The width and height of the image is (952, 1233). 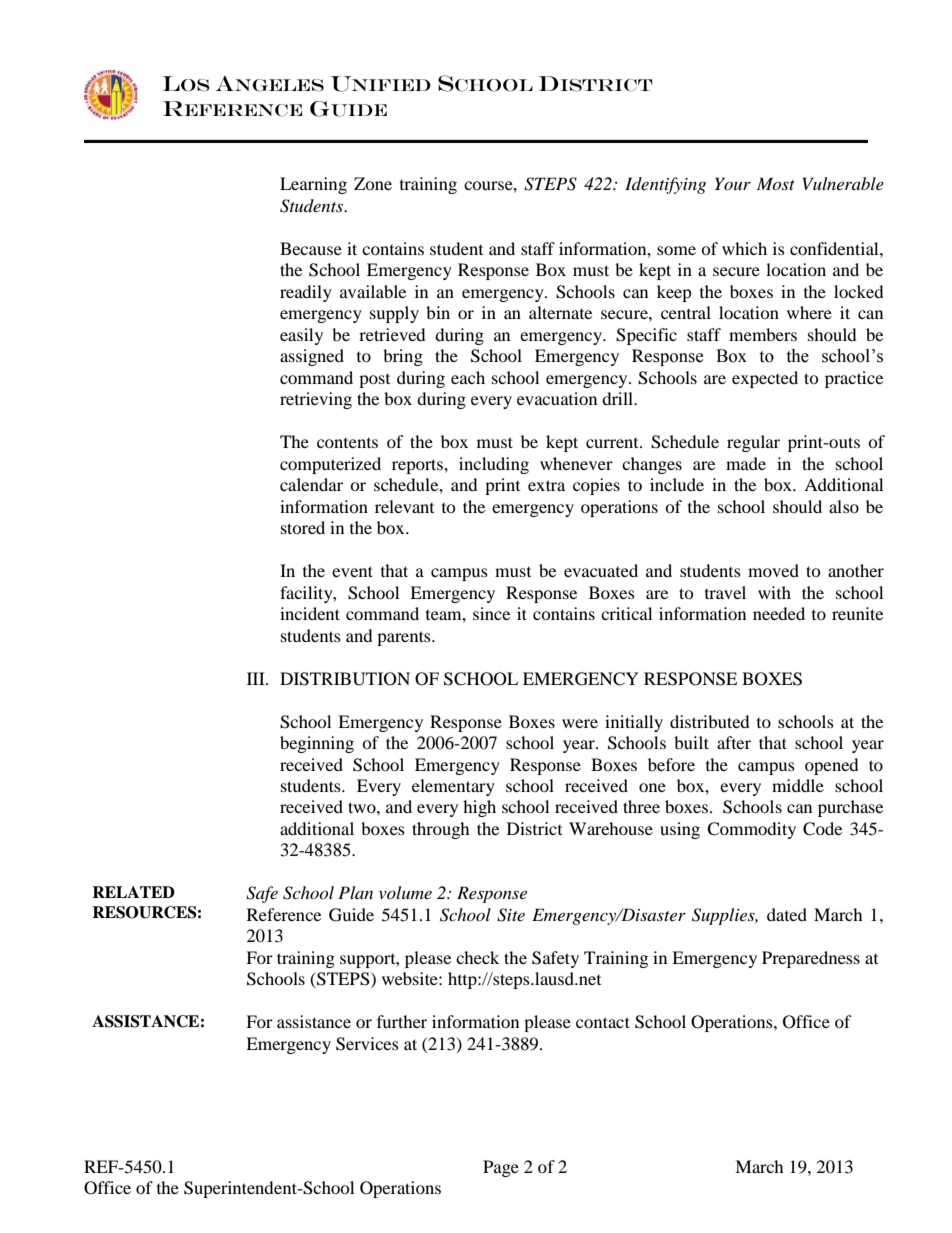 I want to click on Services, so click(x=367, y=1044).
